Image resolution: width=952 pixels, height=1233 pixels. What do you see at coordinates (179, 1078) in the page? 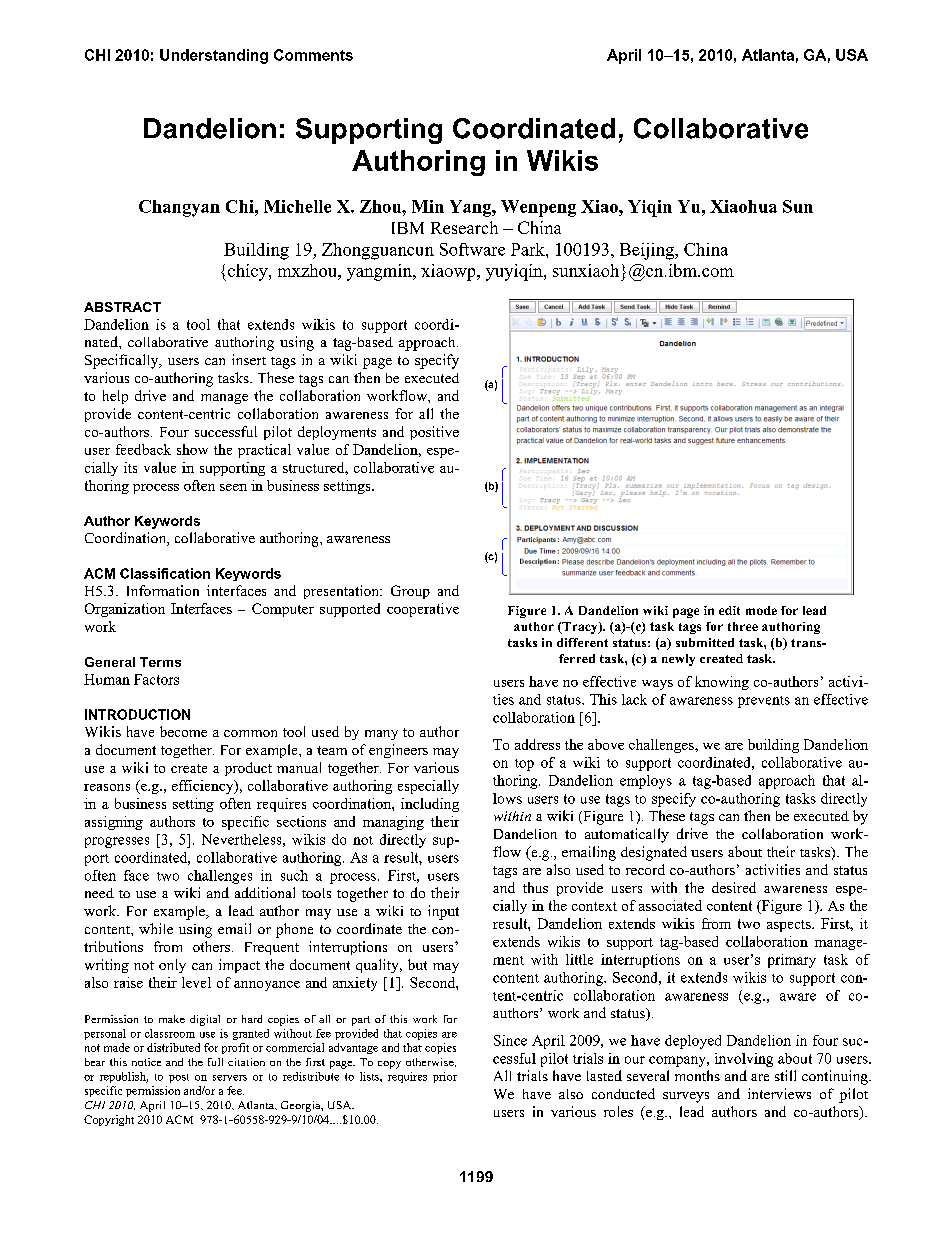
I see `post` at bounding box center [179, 1078].
